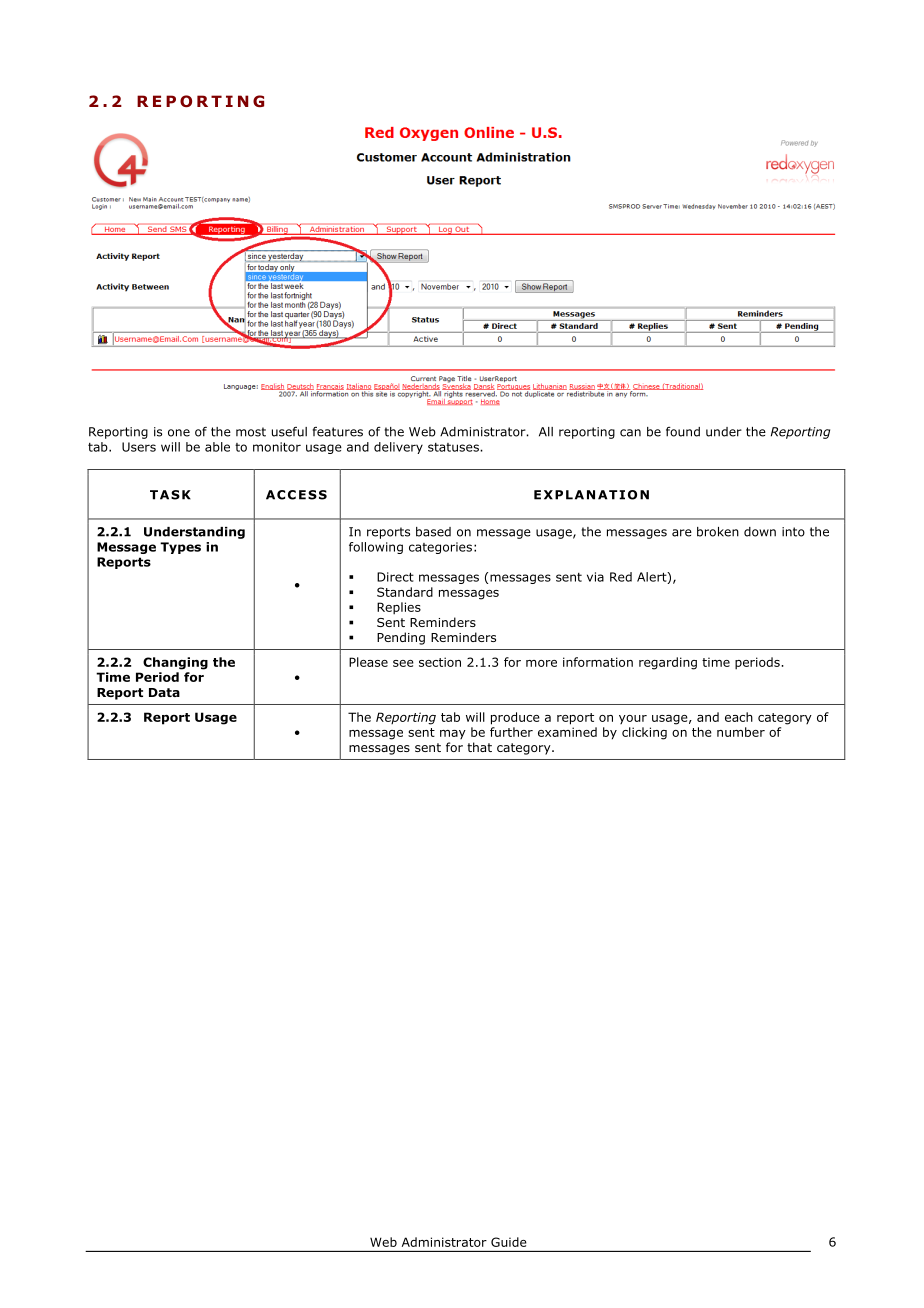 The width and height of the document is (924, 1308). What do you see at coordinates (479, 747) in the document?
I see `that` at bounding box center [479, 747].
